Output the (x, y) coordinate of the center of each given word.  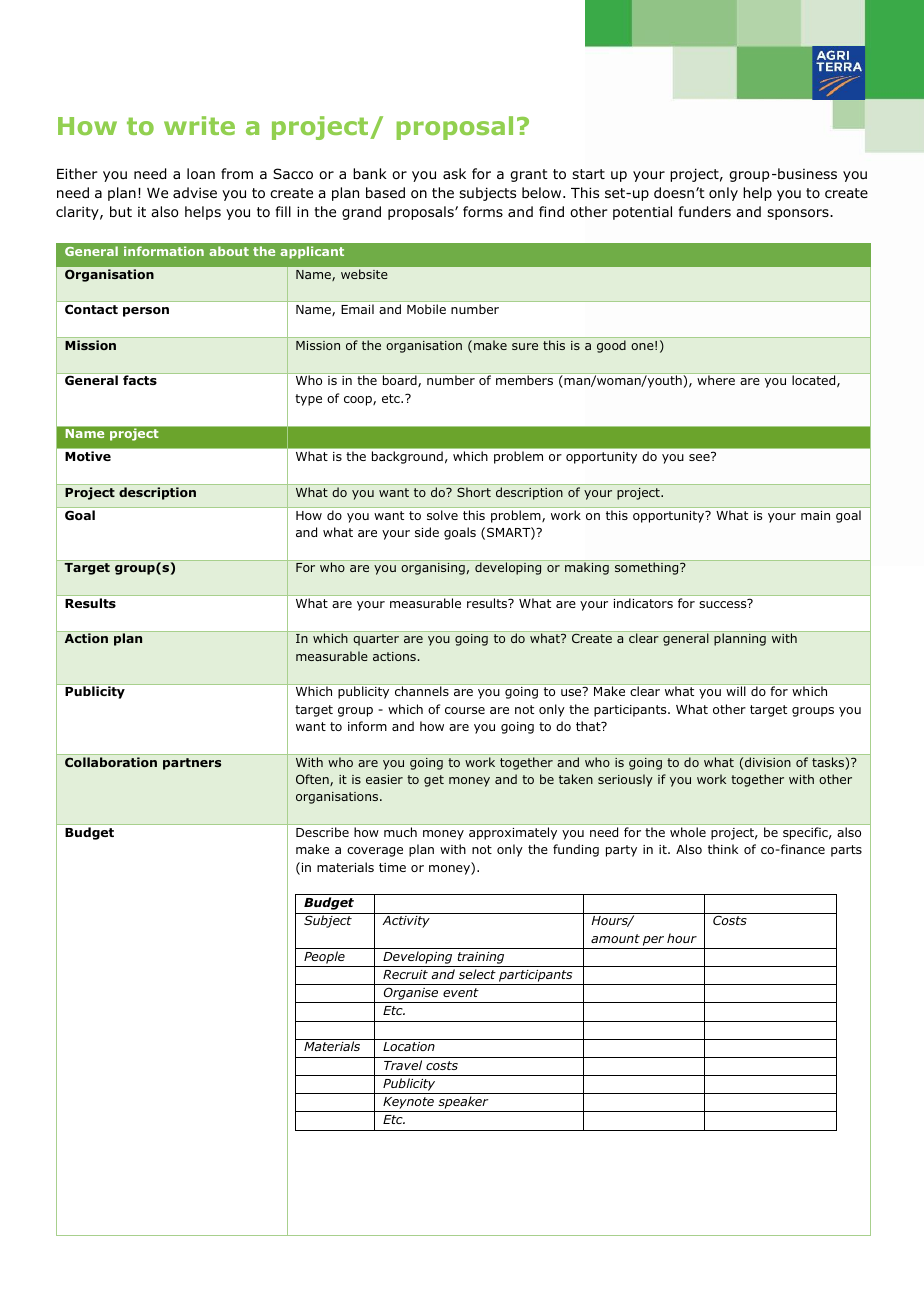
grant (529, 175)
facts (140, 380)
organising (433, 569)
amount (615, 938)
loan (201, 174)
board (401, 381)
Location (409, 1046)
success (724, 603)
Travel (403, 1065)
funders (705, 212)
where (716, 380)
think (723, 849)
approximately (513, 833)
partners (192, 764)
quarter (376, 640)
